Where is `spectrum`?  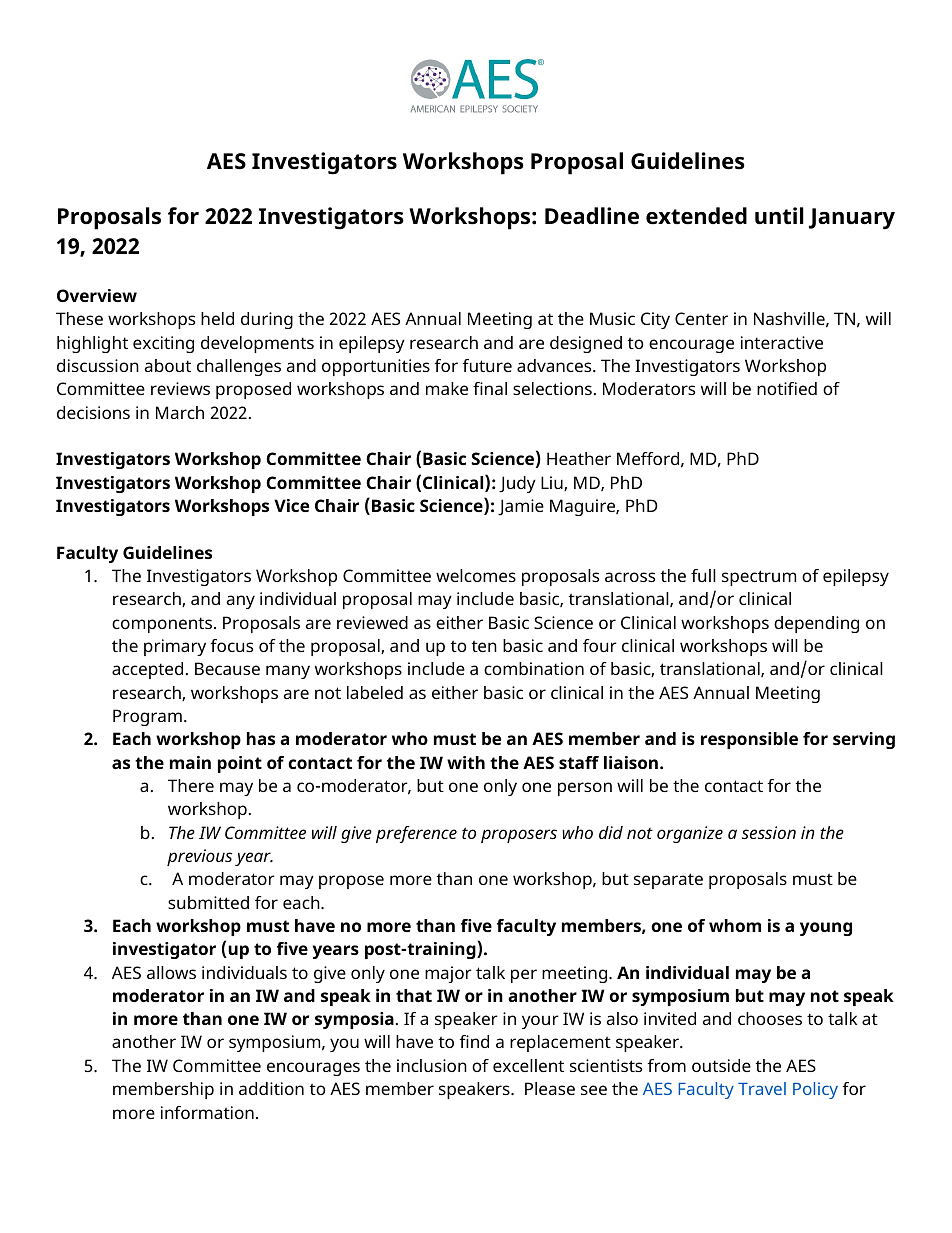
spectrum is located at coordinates (759, 578).
